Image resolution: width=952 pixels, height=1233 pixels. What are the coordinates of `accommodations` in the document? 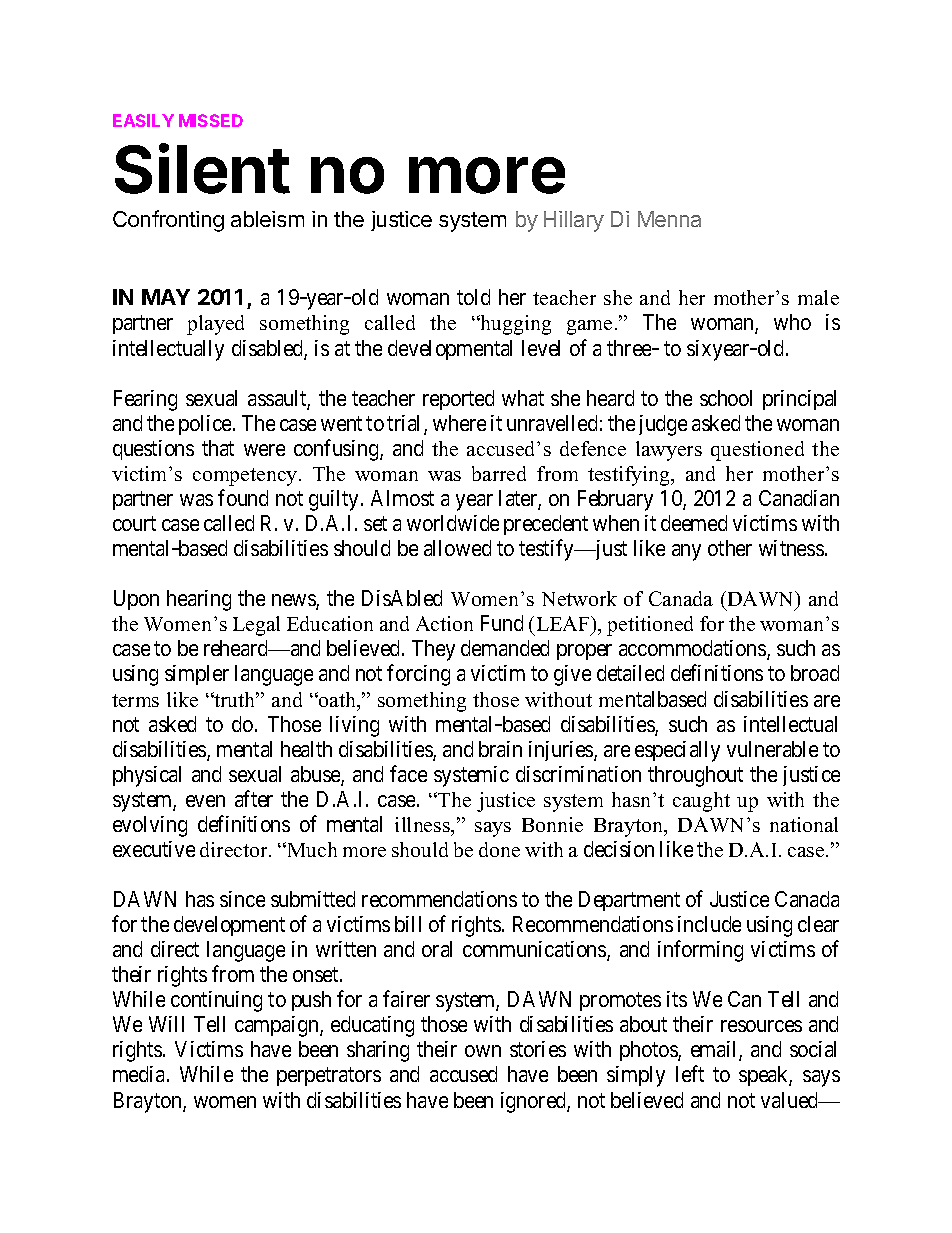 It's located at (693, 649).
